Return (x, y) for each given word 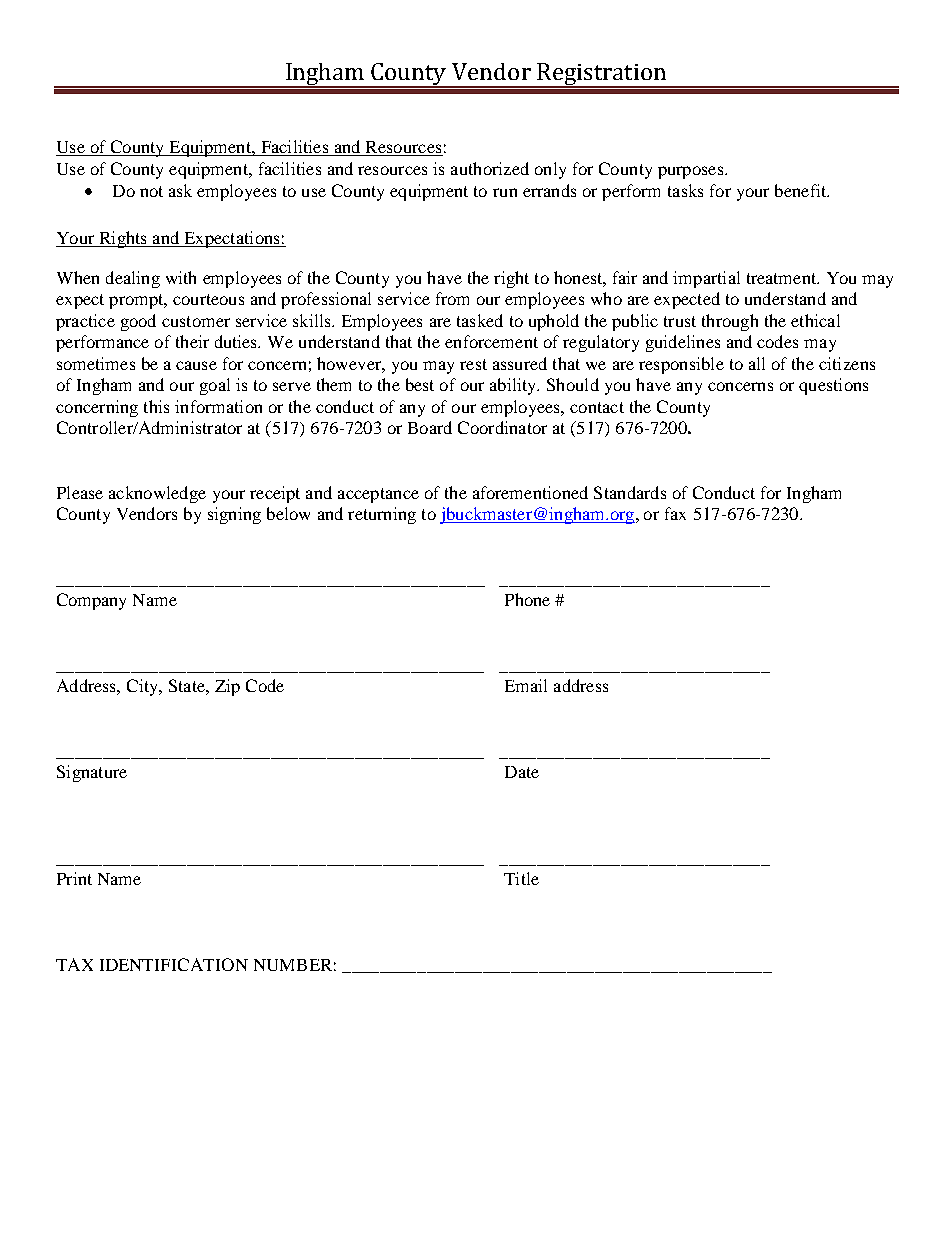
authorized (490, 168)
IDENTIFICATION (174, 964)
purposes (692, 172)
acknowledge (157, 494)
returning (382, 515)
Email (526, 685)
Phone (527, 599)
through (730, 322)
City (144, 687)
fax (675, 513)
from (452, 298)
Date (522, 772)
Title (521, 878)
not (151, 191)
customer (196, 321)
